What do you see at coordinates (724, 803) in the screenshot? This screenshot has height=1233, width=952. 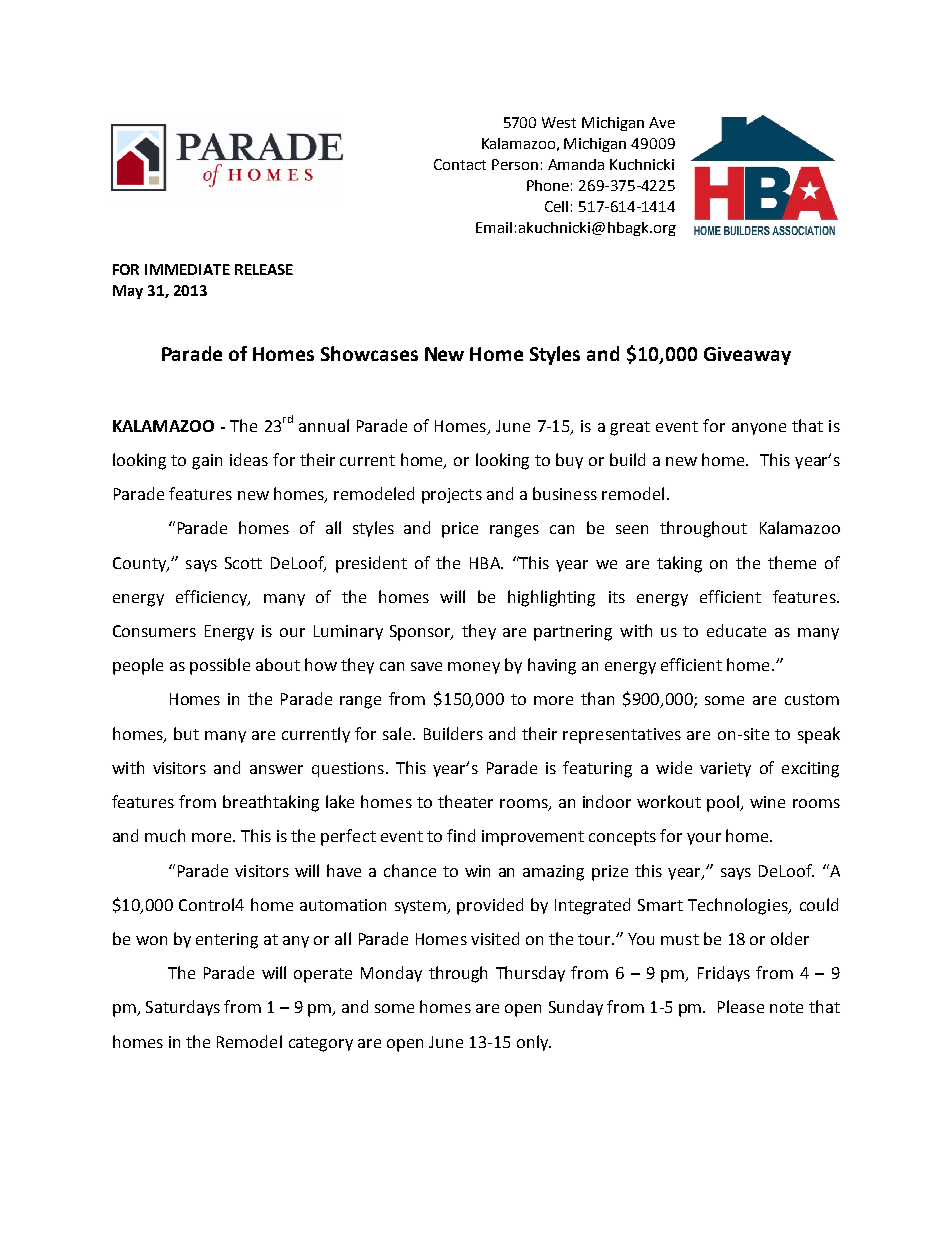 I see `pool` at bounding box center [724, 803].
